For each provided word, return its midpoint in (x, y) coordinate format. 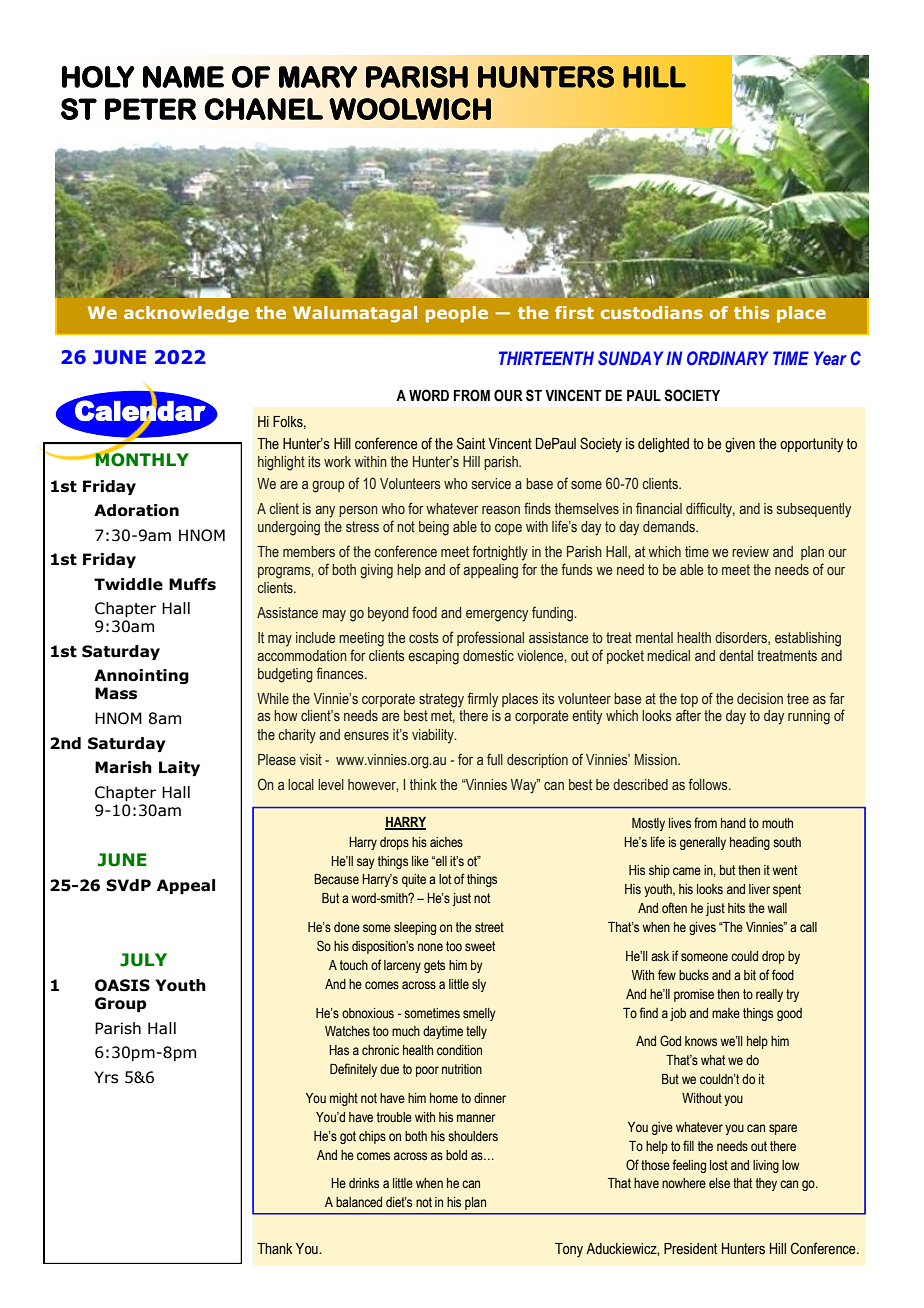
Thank (274, 1249)
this (751, 312)
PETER (150, 109)
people (457, 314)
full (495, 759)
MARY (318, 77)
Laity (179, 768)
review (750, 551)
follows (709, 784)
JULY (143, 960)
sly (479, 985)
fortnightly (500, 553)
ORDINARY (727, 358)
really (769, 995)
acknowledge (186, 314)
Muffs (192, 584)
